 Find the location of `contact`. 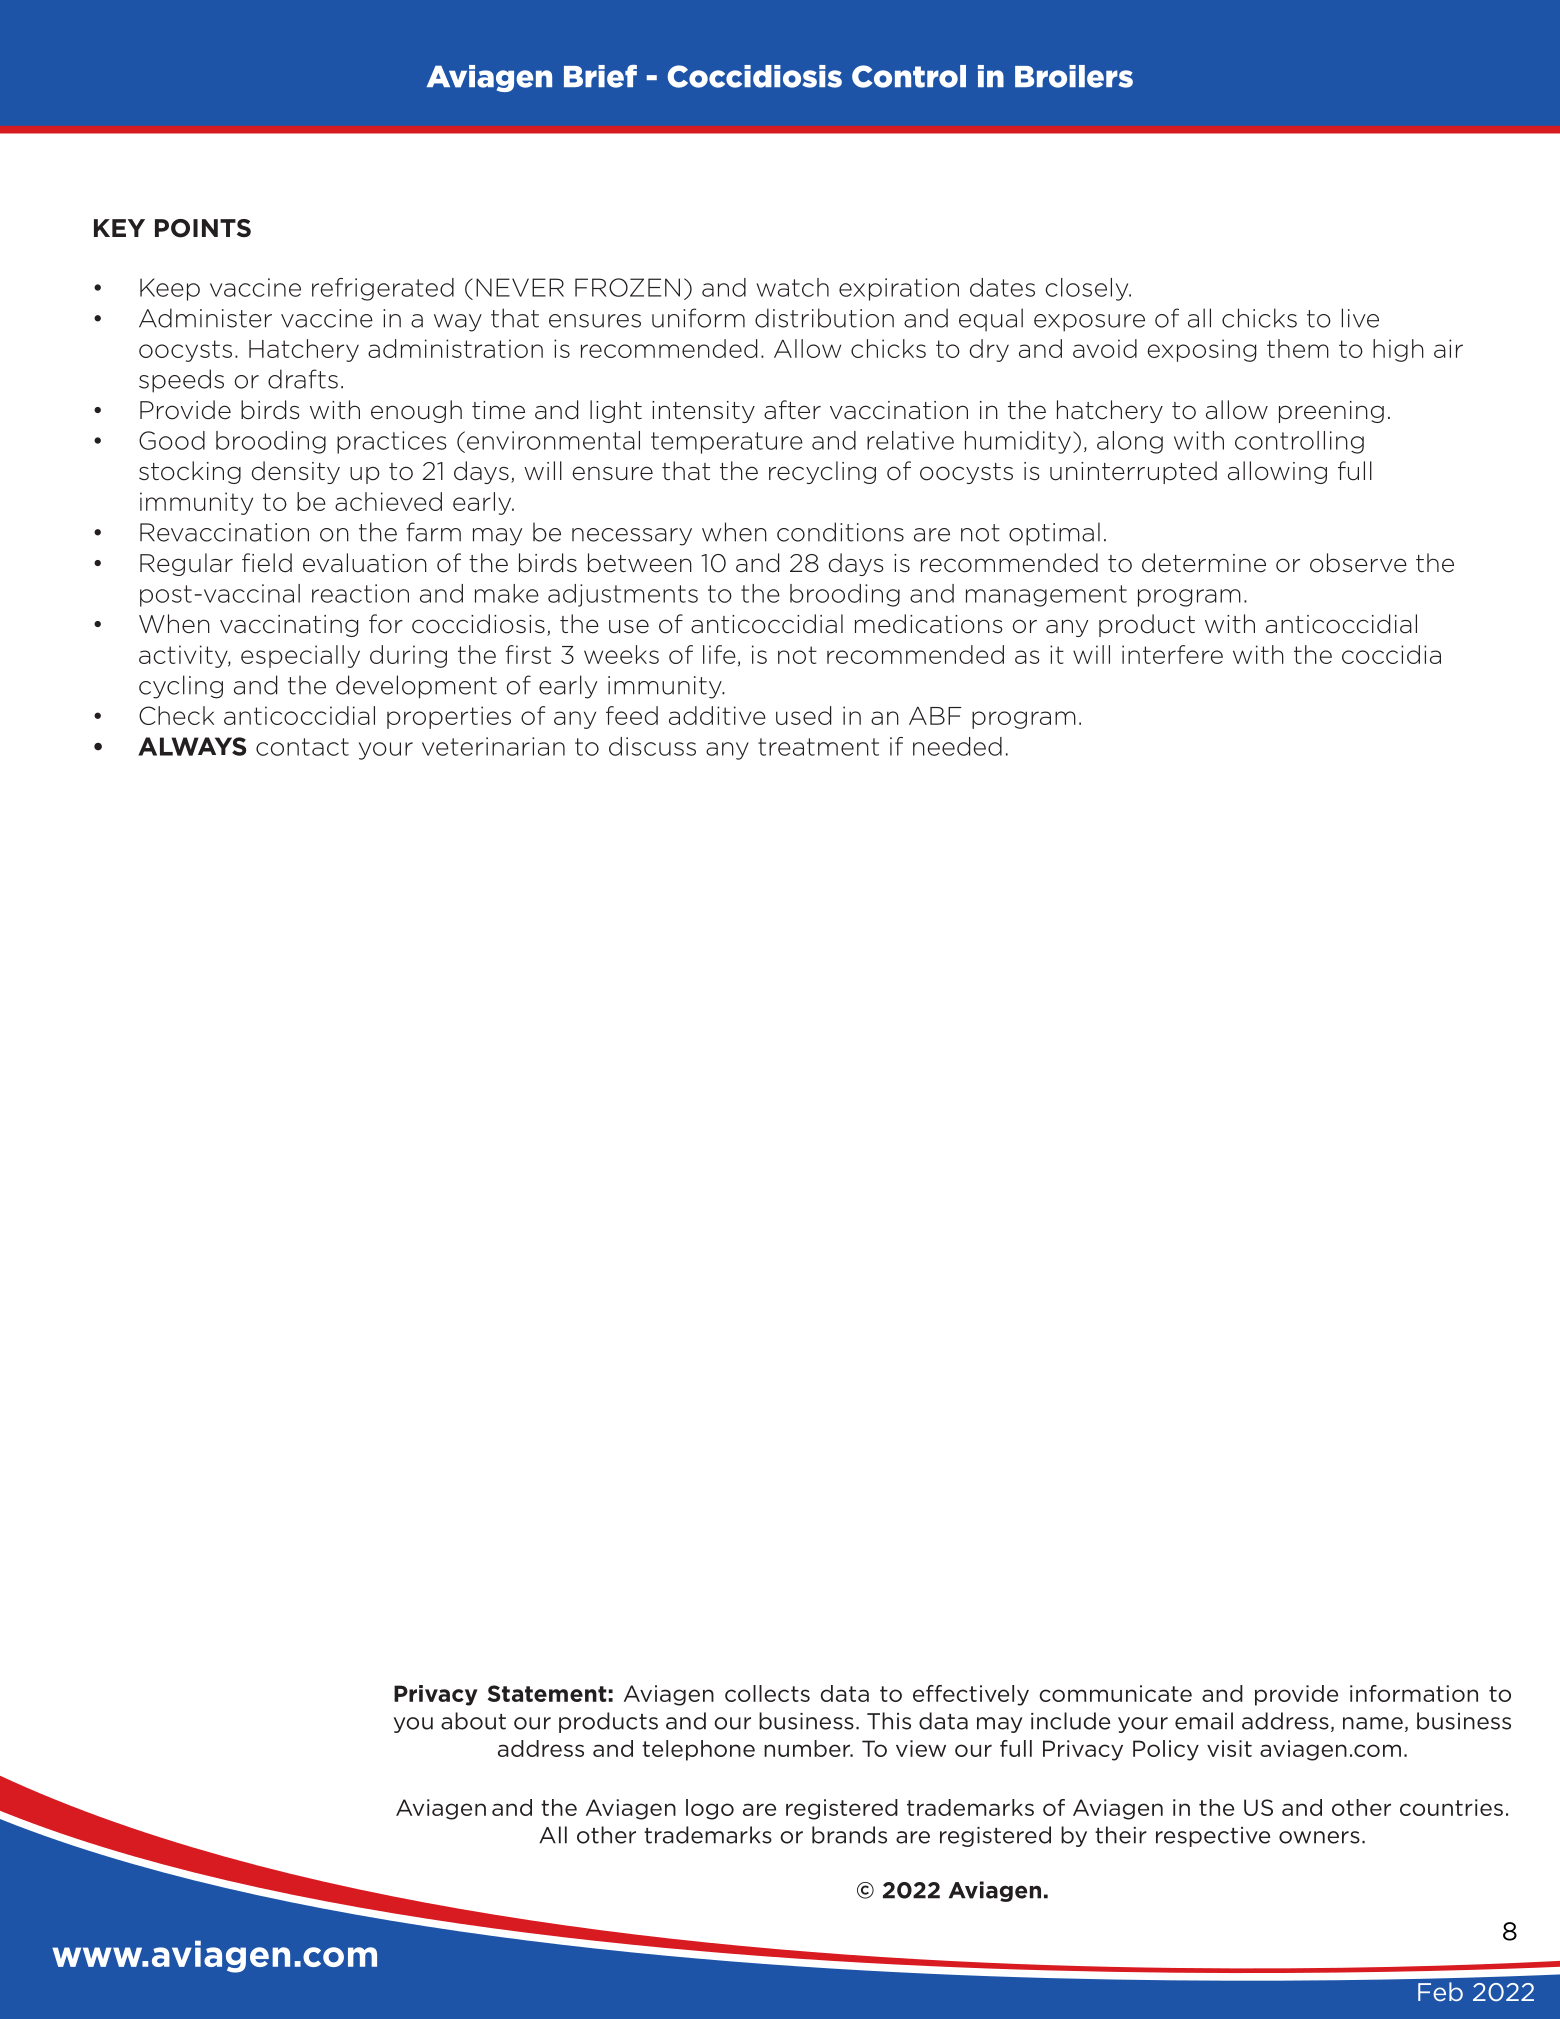

contact is located at coordinates (302, 747).
